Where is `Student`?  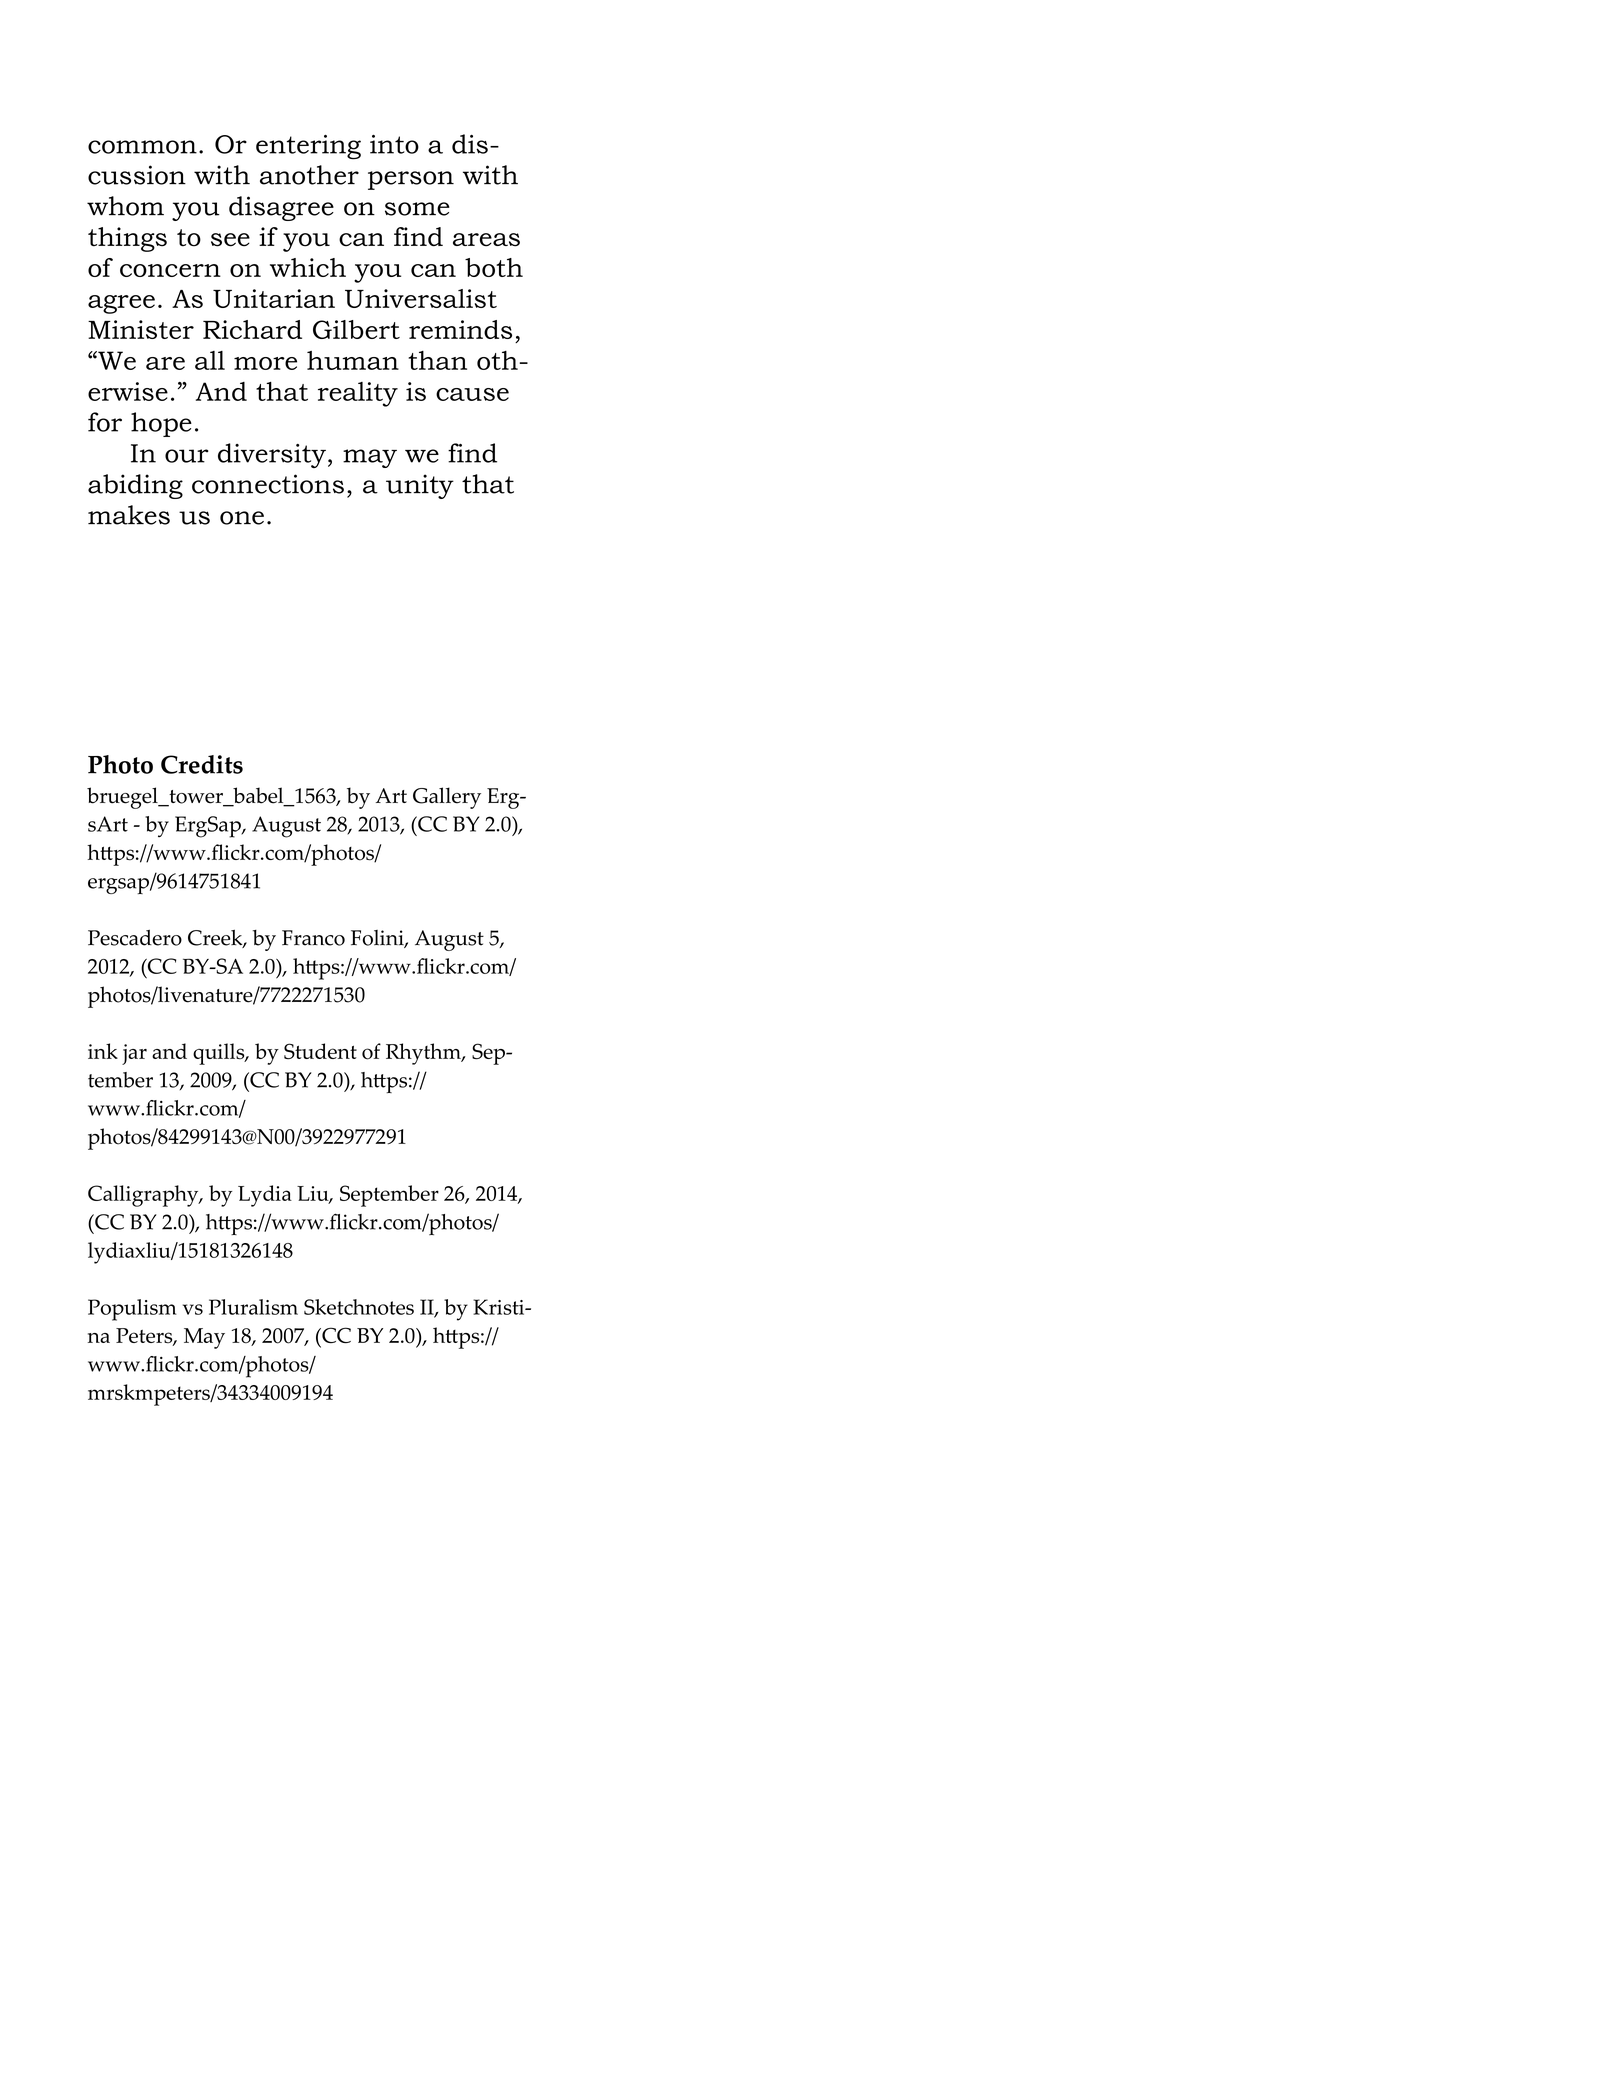 Student is located at coordinates (320, 1051).
